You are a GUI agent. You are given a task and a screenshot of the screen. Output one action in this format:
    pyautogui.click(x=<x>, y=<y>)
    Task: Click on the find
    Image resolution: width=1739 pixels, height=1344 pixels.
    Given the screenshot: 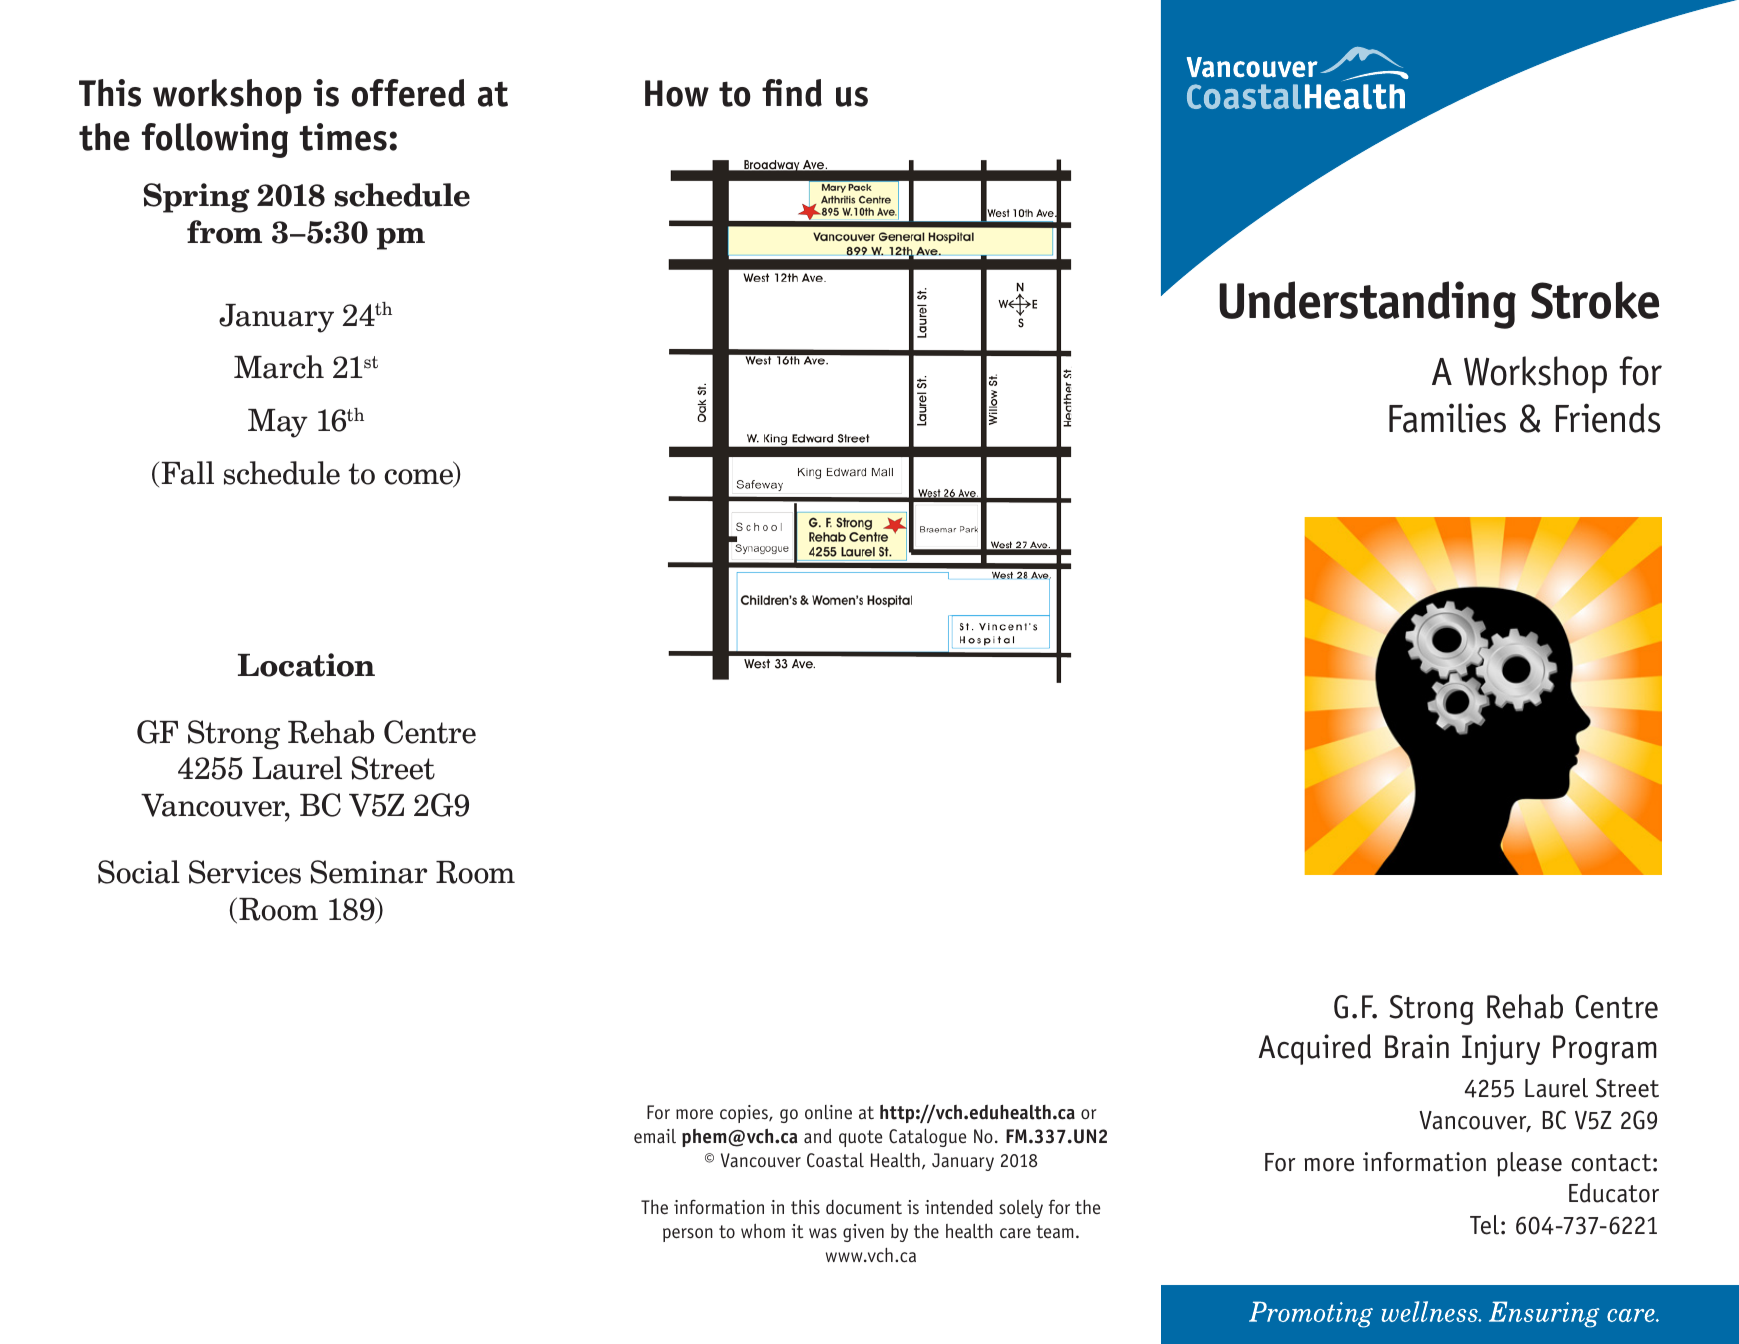 What is the action you would take?
    pyautogui.click(x=792, y=93)
